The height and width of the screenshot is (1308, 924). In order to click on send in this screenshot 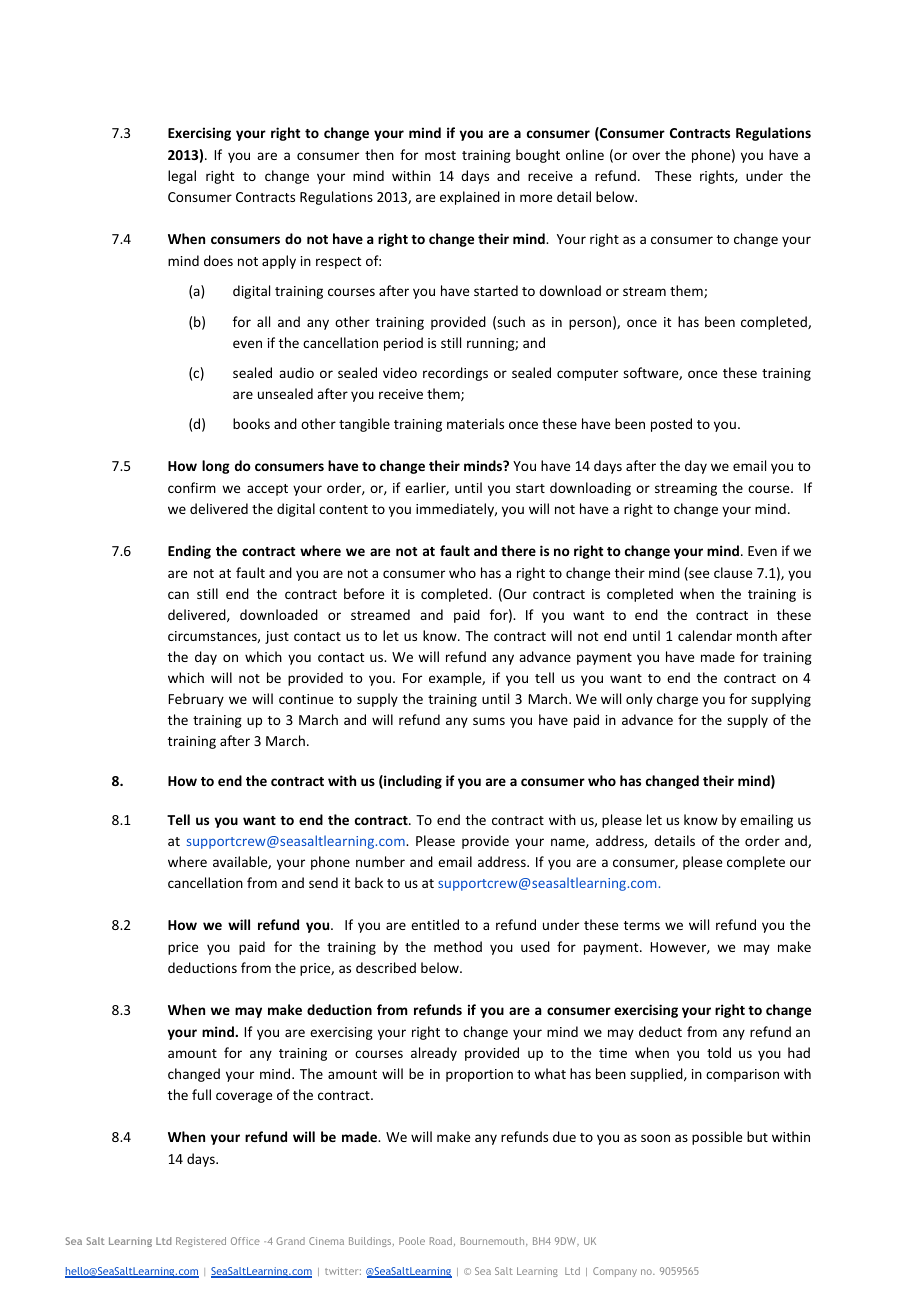, I will do `click(323, 882)`.
